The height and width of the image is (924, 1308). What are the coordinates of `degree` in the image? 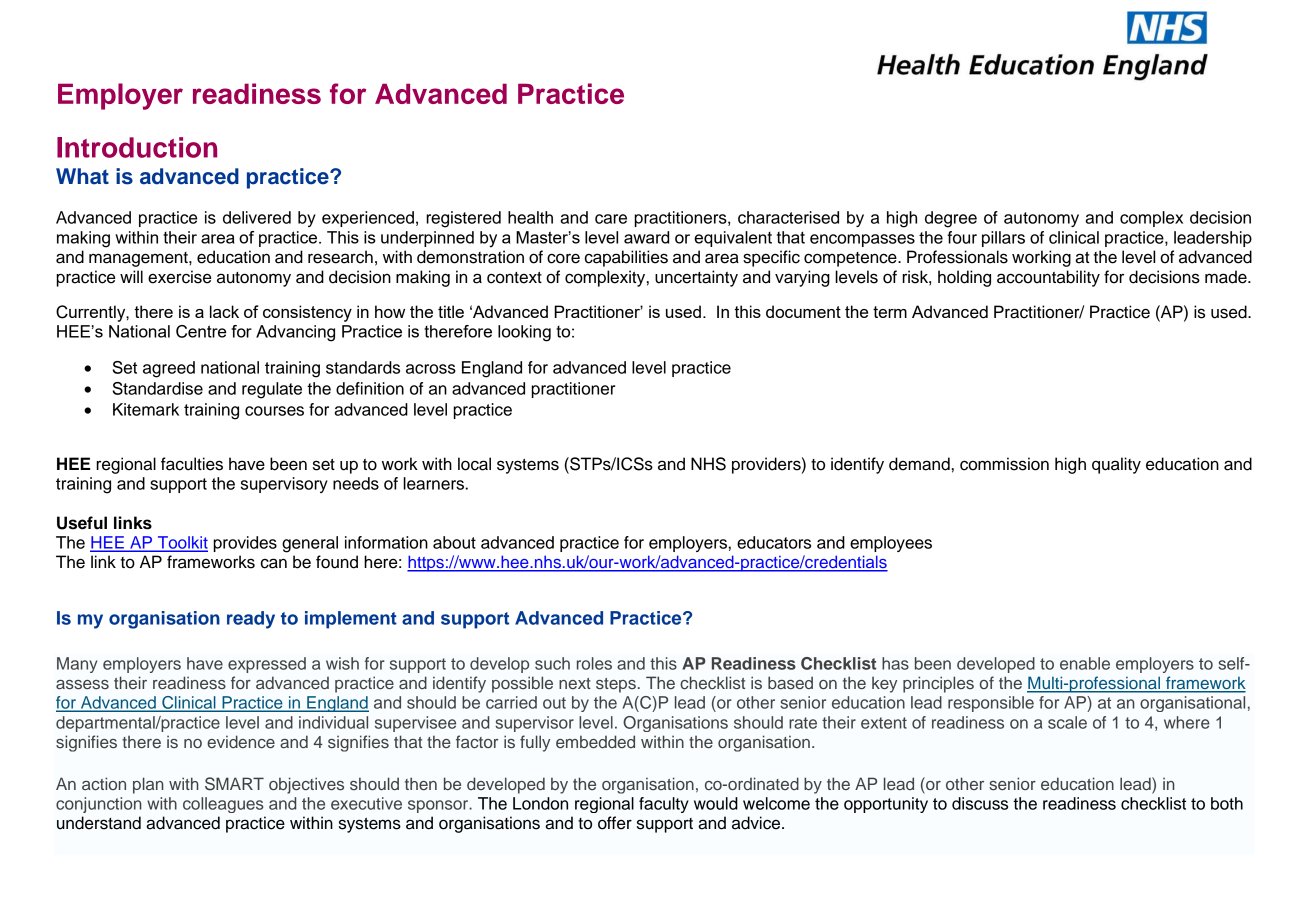 It's located at (951, 219).
